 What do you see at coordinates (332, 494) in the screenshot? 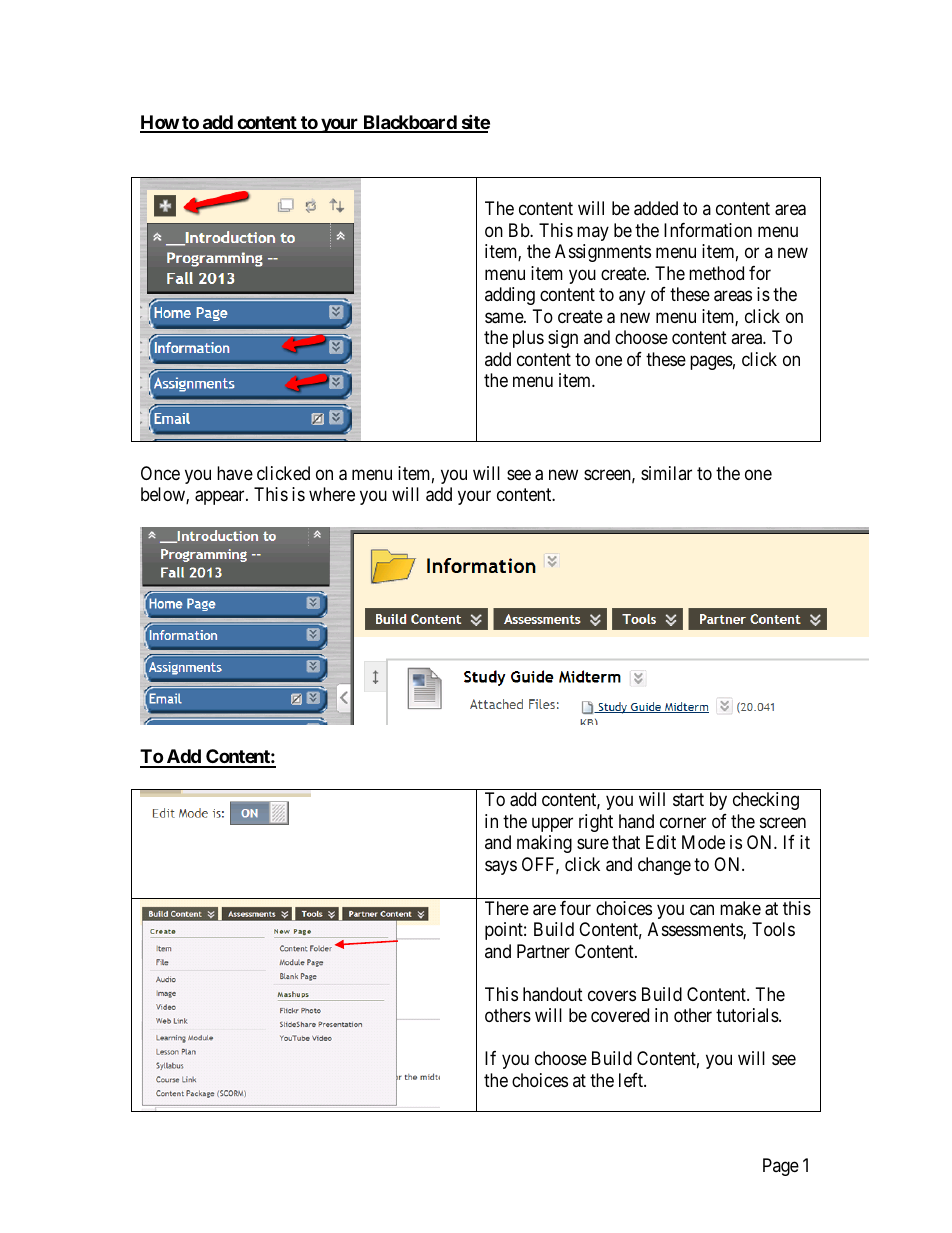
I see `where` at bounding box center [332, 494].
